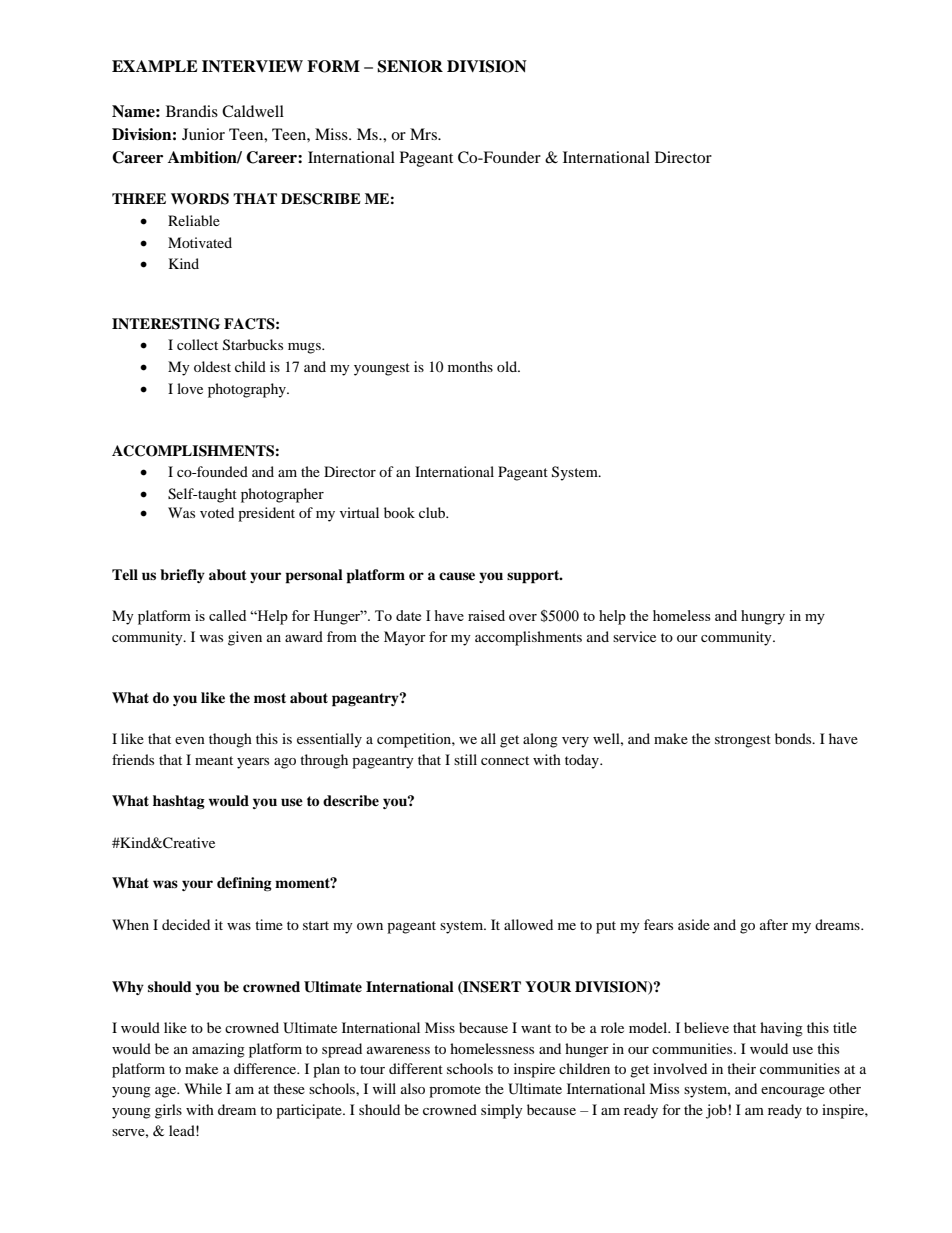  Describe the element at coordinates (743, 741) in the screenshot. I see `strongest` at that location.
